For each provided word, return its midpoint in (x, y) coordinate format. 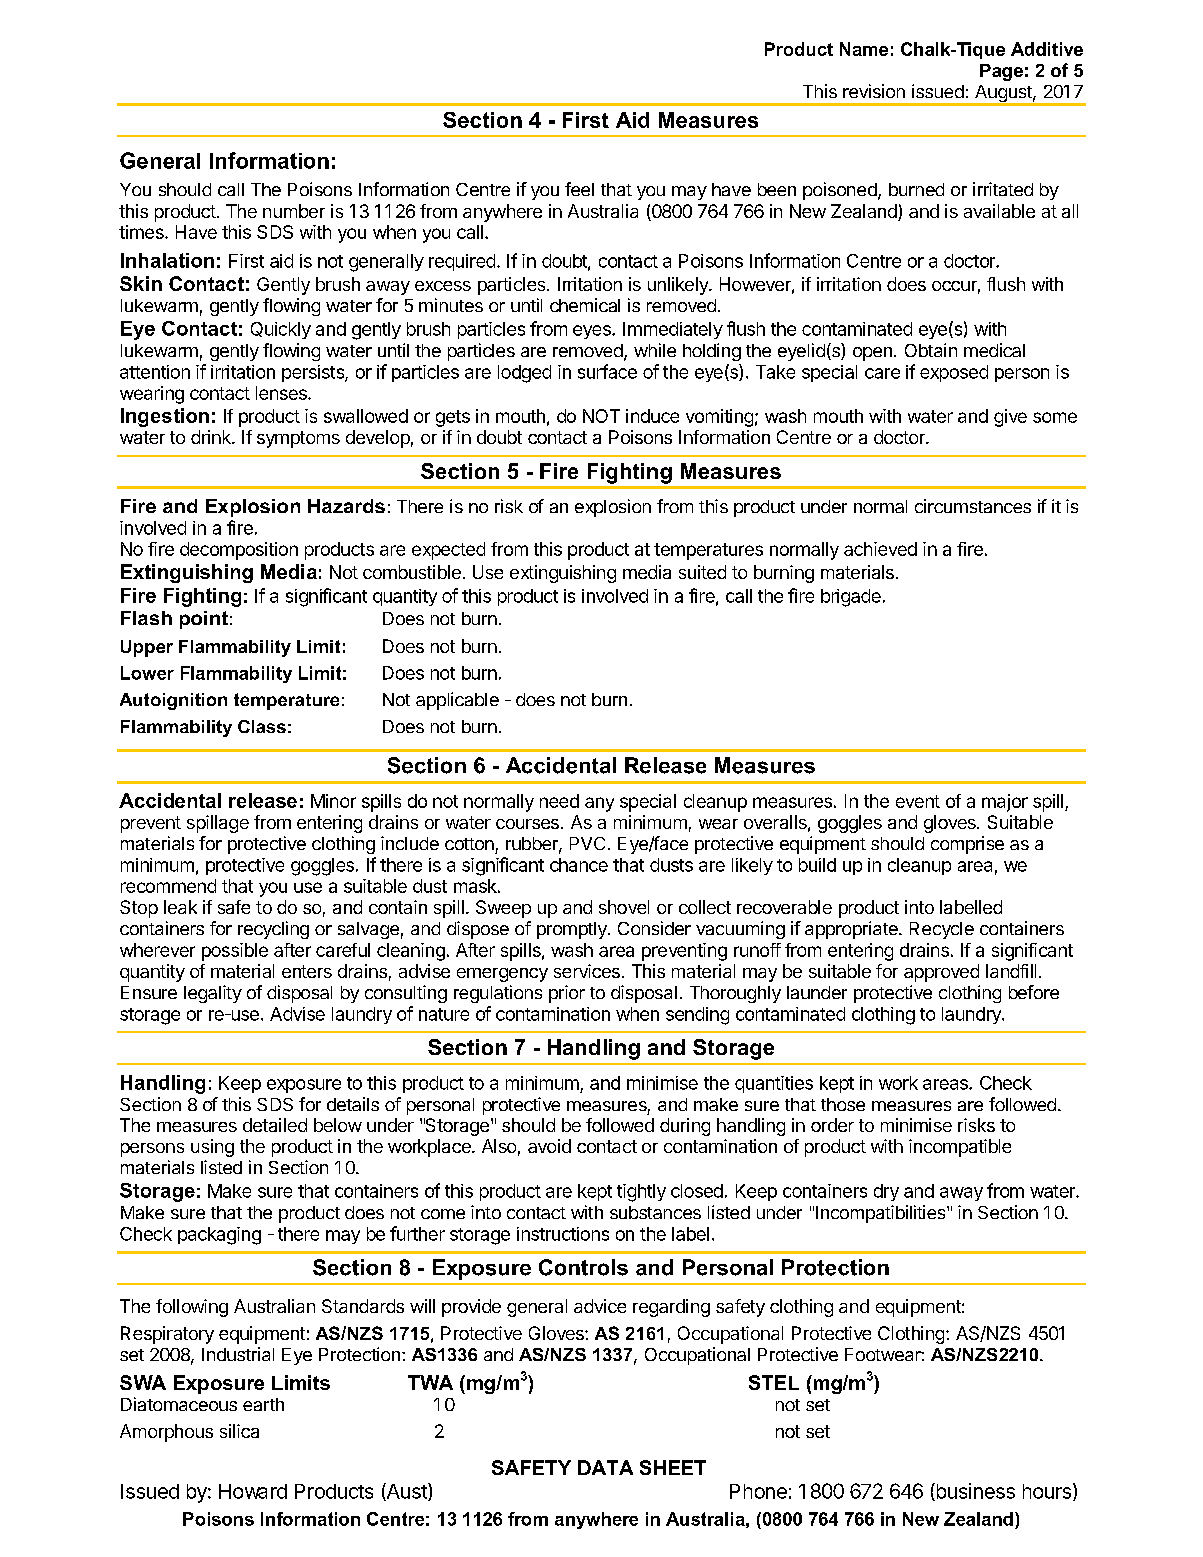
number (294, 211)
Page (1001, 72)
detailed (275, 1125)
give (1010, 418)
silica (239, 1431)
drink (212, 437)
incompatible (960, 1148)
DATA (605, 1467)
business (974, 1492)
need (559, 801)
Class (262, 726)
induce (652, 416)
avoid (549, 1146)
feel (579, 189)
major (1005, 803)
